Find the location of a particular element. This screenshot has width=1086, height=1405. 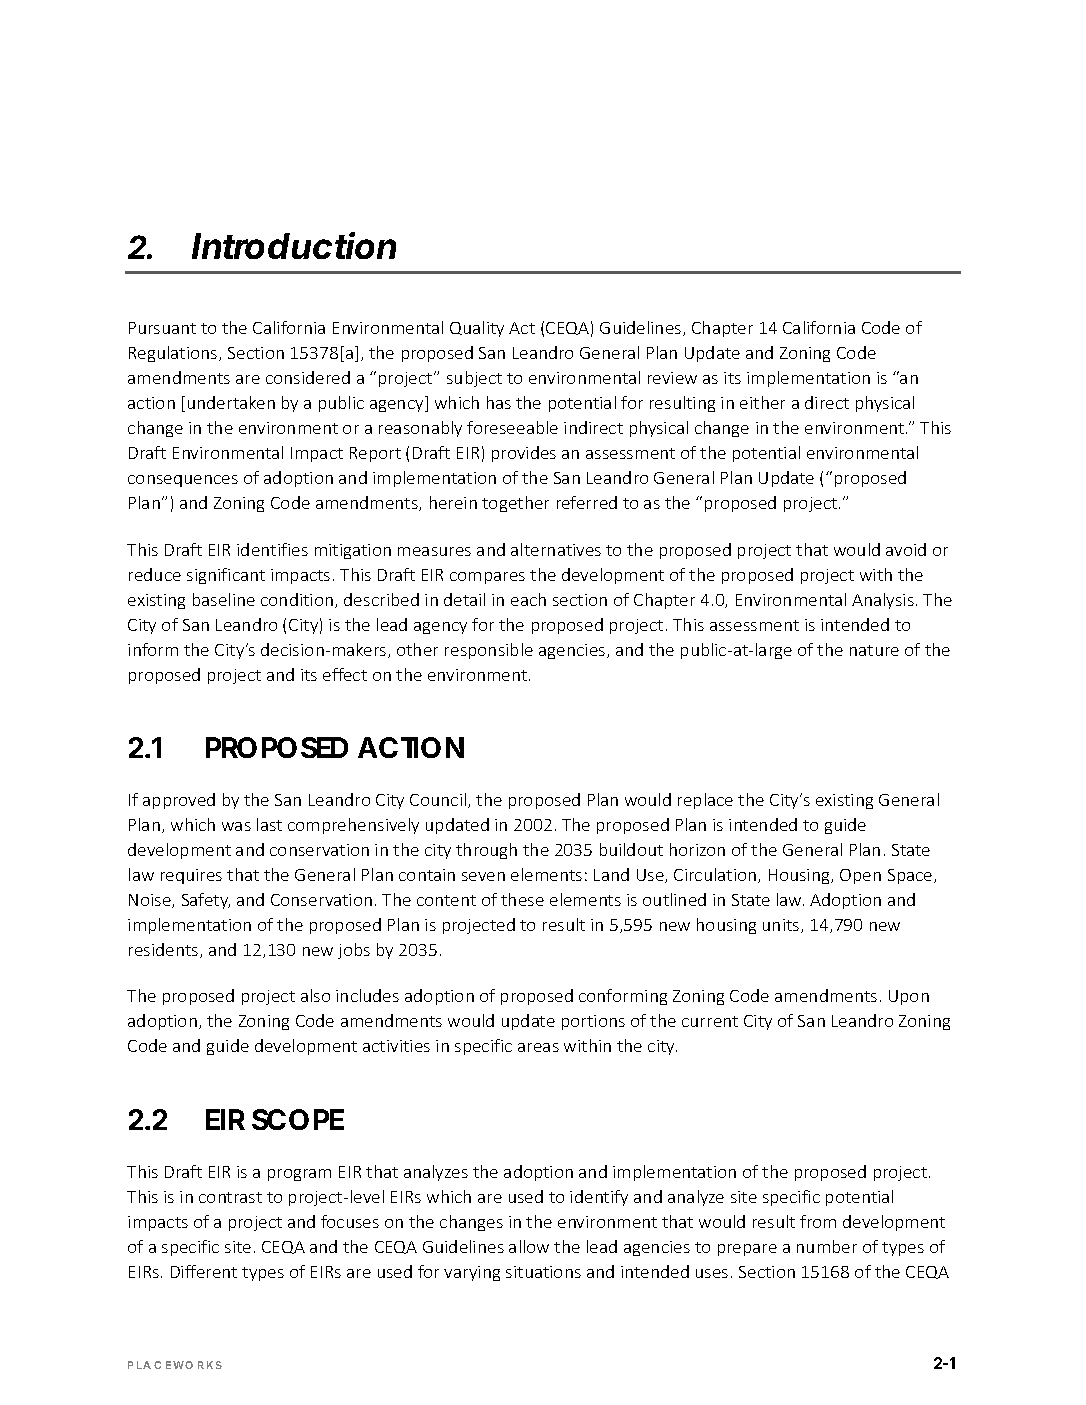

responsible is located at coordinates (489, 651).
